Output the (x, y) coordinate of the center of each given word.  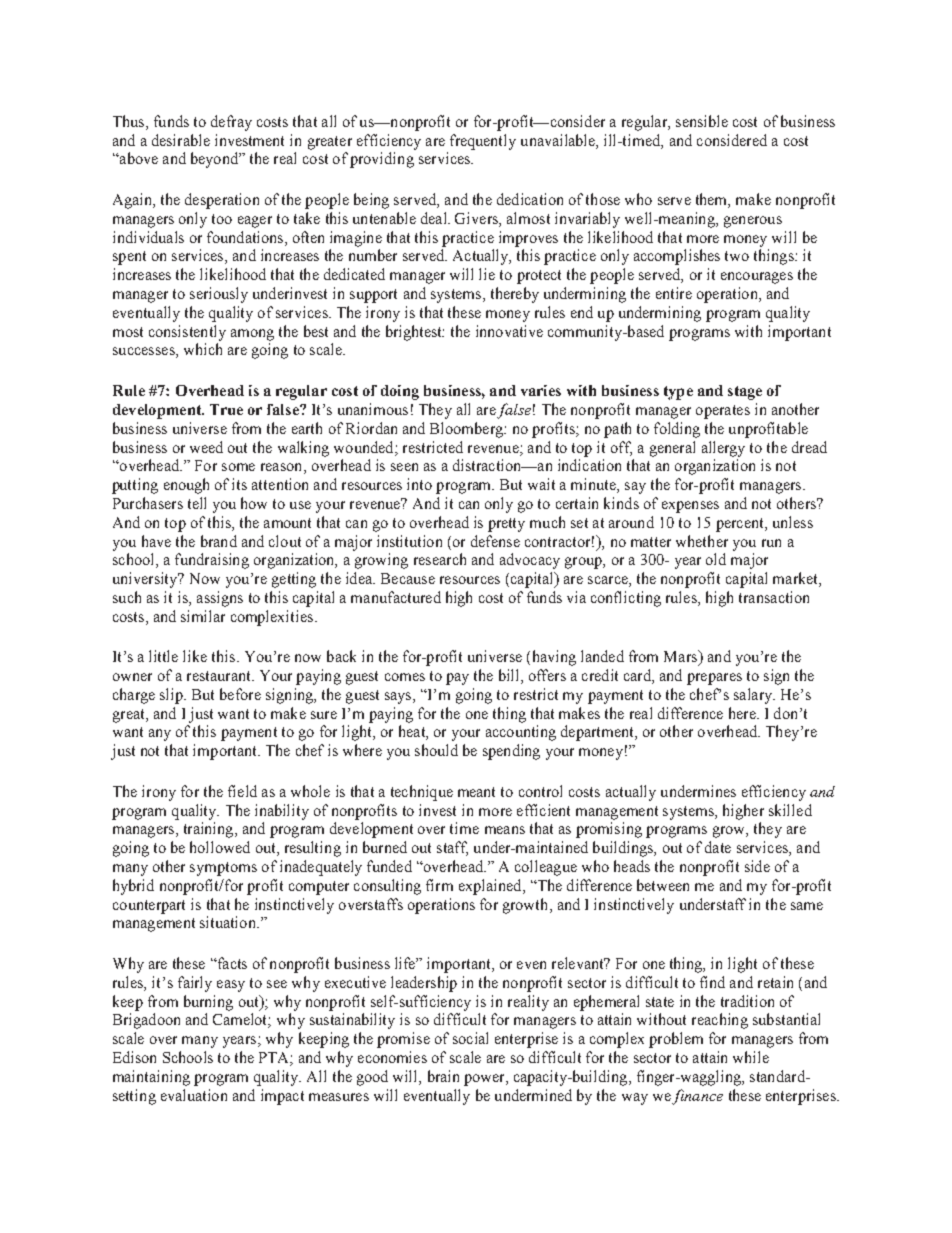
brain (443, 1076)
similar (203, 616)
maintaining (151, 1078)
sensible (702, 121)
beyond (215, 160)
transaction (774, 597)
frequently (483, 142)
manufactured (396, 597)
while (751, 1057)
